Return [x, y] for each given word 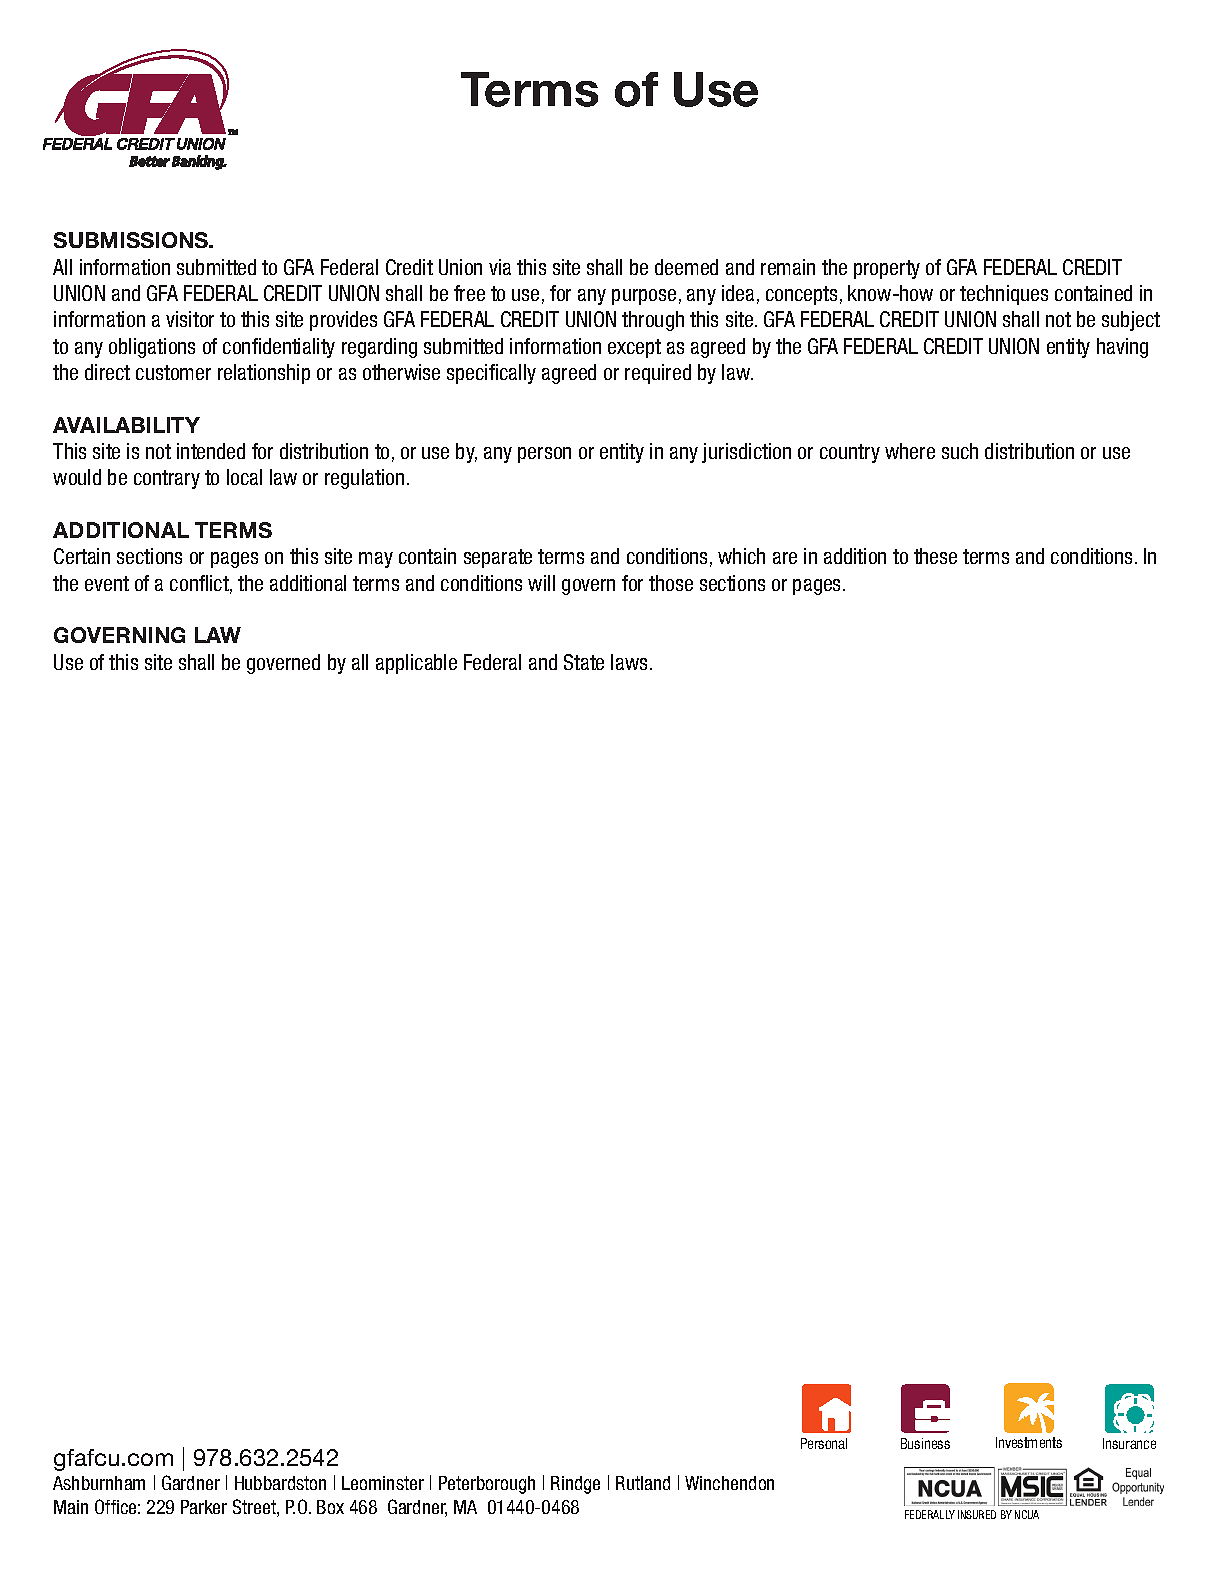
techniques [1004, 295]
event [107, 583]
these [935, 556]
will [541, 583]
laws [629, 662]
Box [330, 1507]
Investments [1029, 1442]
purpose [644, 297]
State [584, 662]
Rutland [643, 1483]
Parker [204, 1507]
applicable [416, 664]
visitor [190, 319]
